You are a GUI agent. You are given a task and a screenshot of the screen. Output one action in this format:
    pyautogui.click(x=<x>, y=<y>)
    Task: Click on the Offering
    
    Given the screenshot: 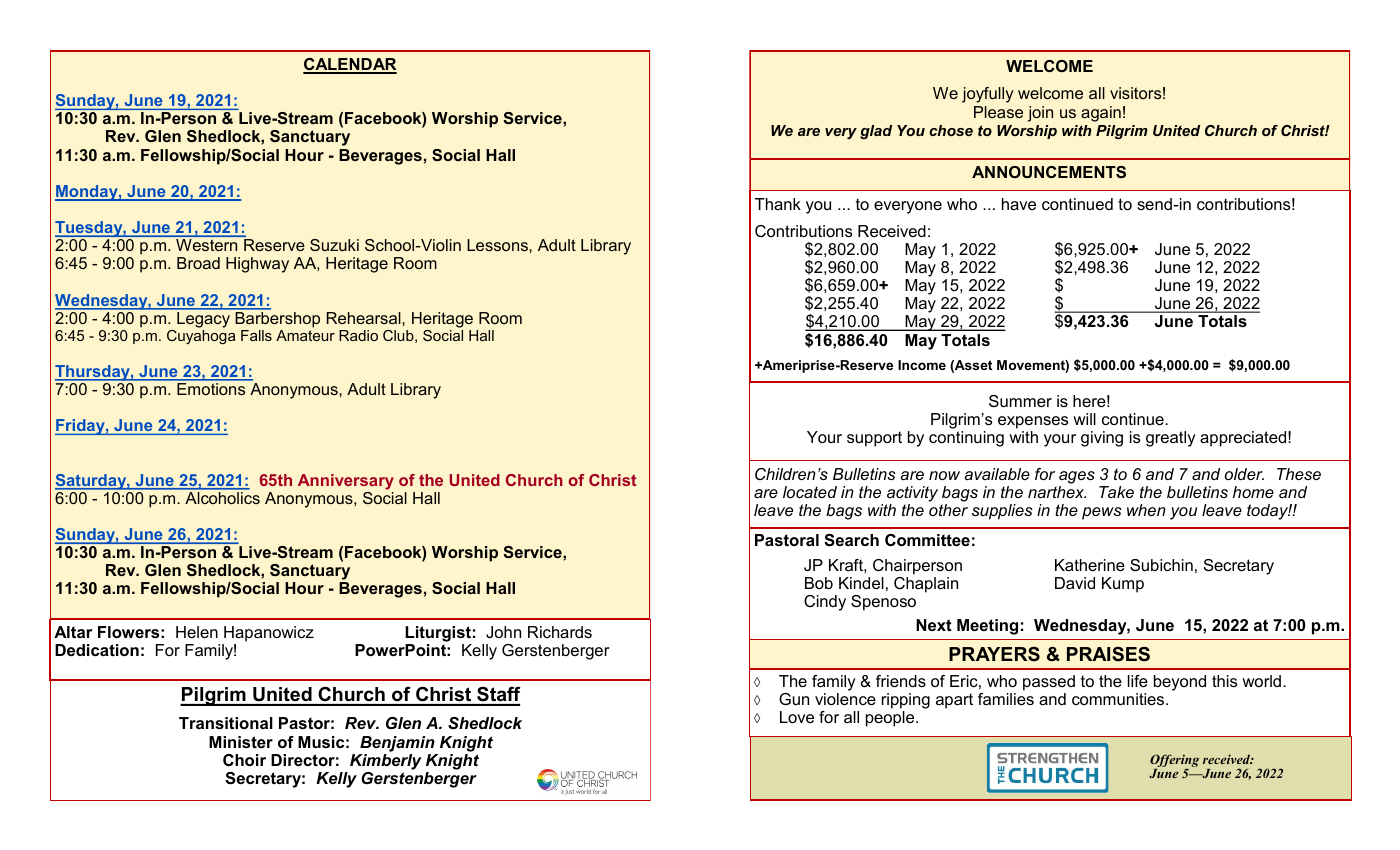 What is the action you would take?
    pyautogui.click(x=1174, y=760)
